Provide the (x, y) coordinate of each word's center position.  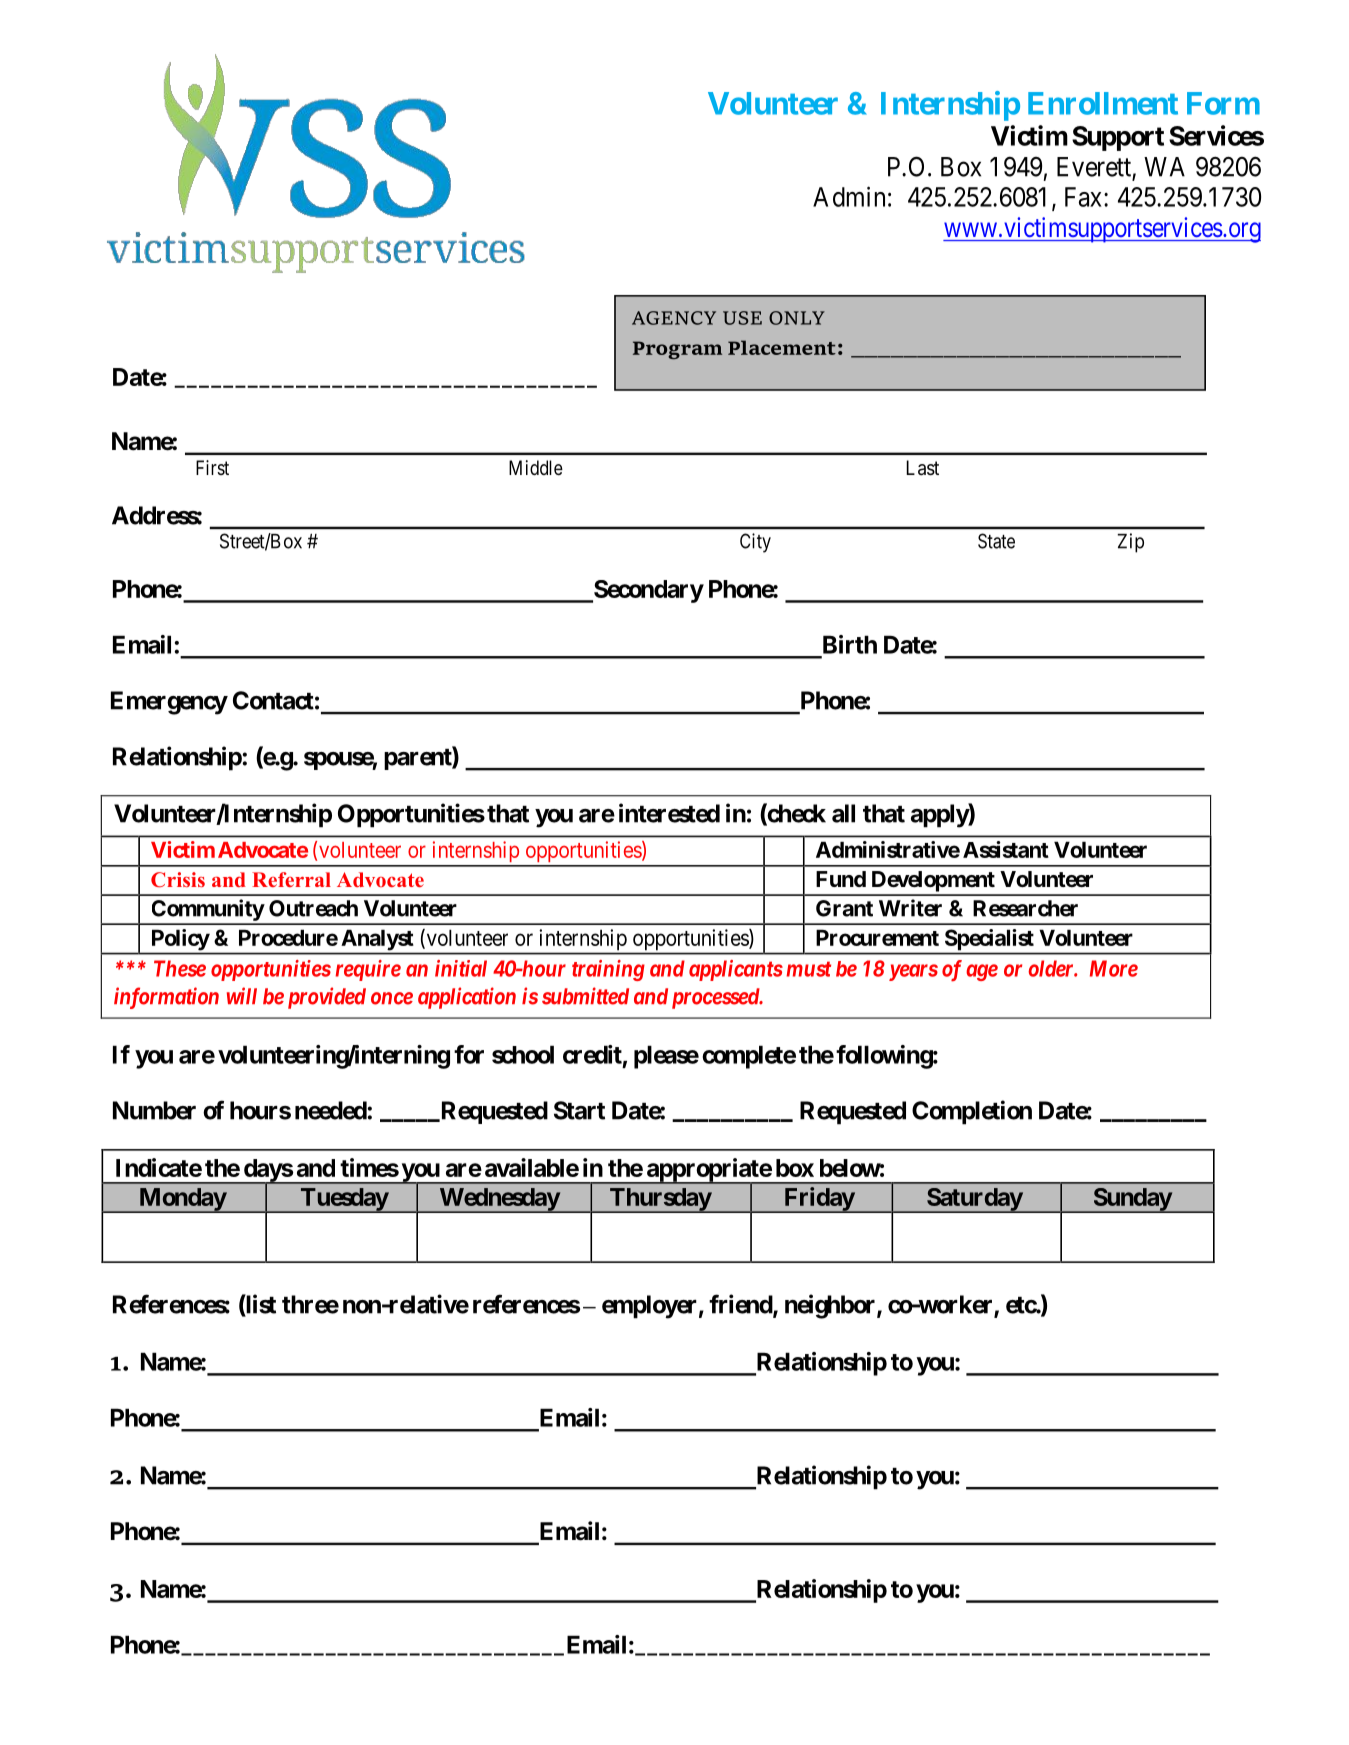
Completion (972, 1112)
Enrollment (1103, 103)
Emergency (169, 703)
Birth (850, 644)
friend (741, 1305)
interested (669, 813)
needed (331, 1110)
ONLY (797, 318)
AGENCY (674, 318)
